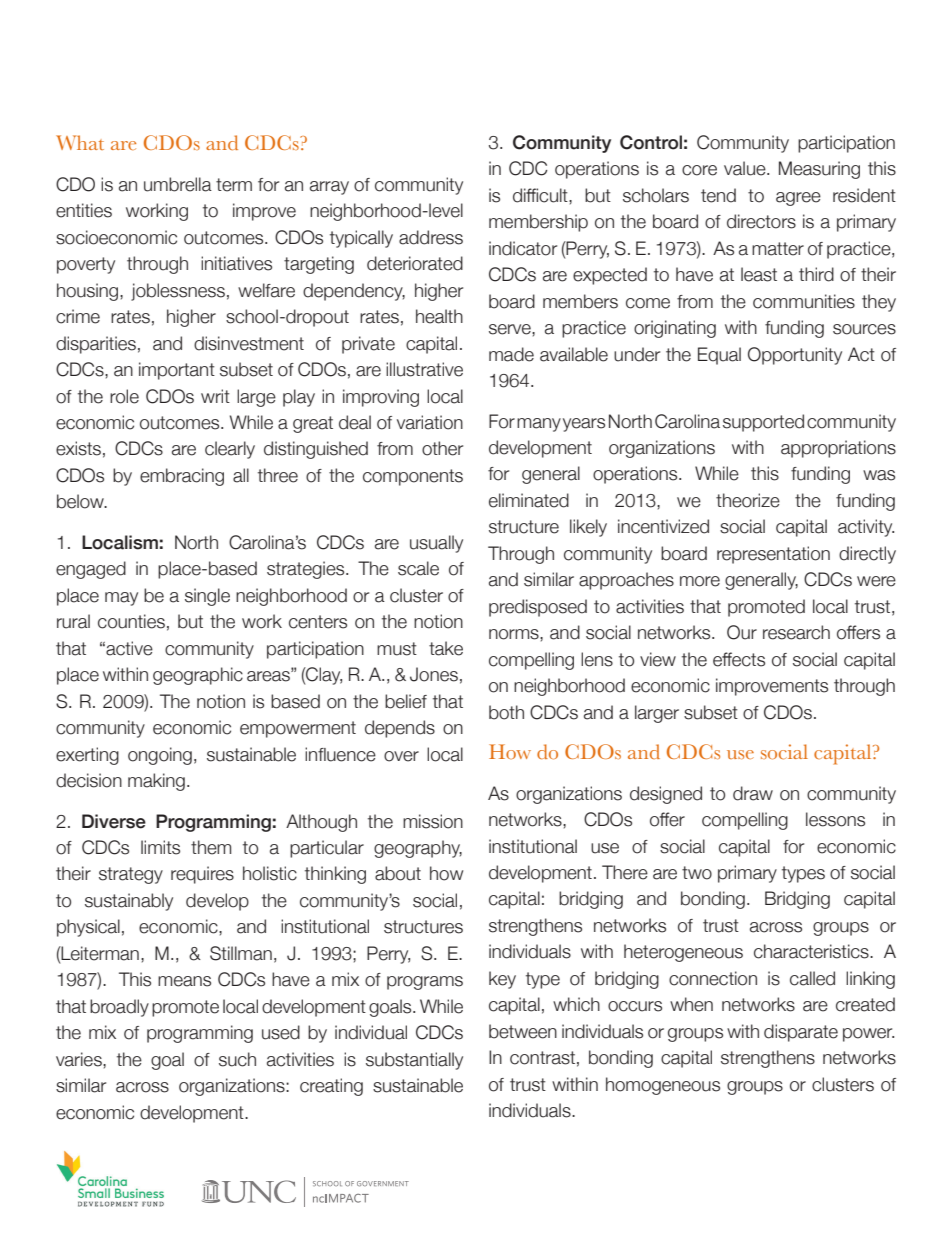 The image size is (952, 1233). What do you see at coordinates (414, 1061) in the image?
I see `substantially` at bounding box center [414, 1061].
